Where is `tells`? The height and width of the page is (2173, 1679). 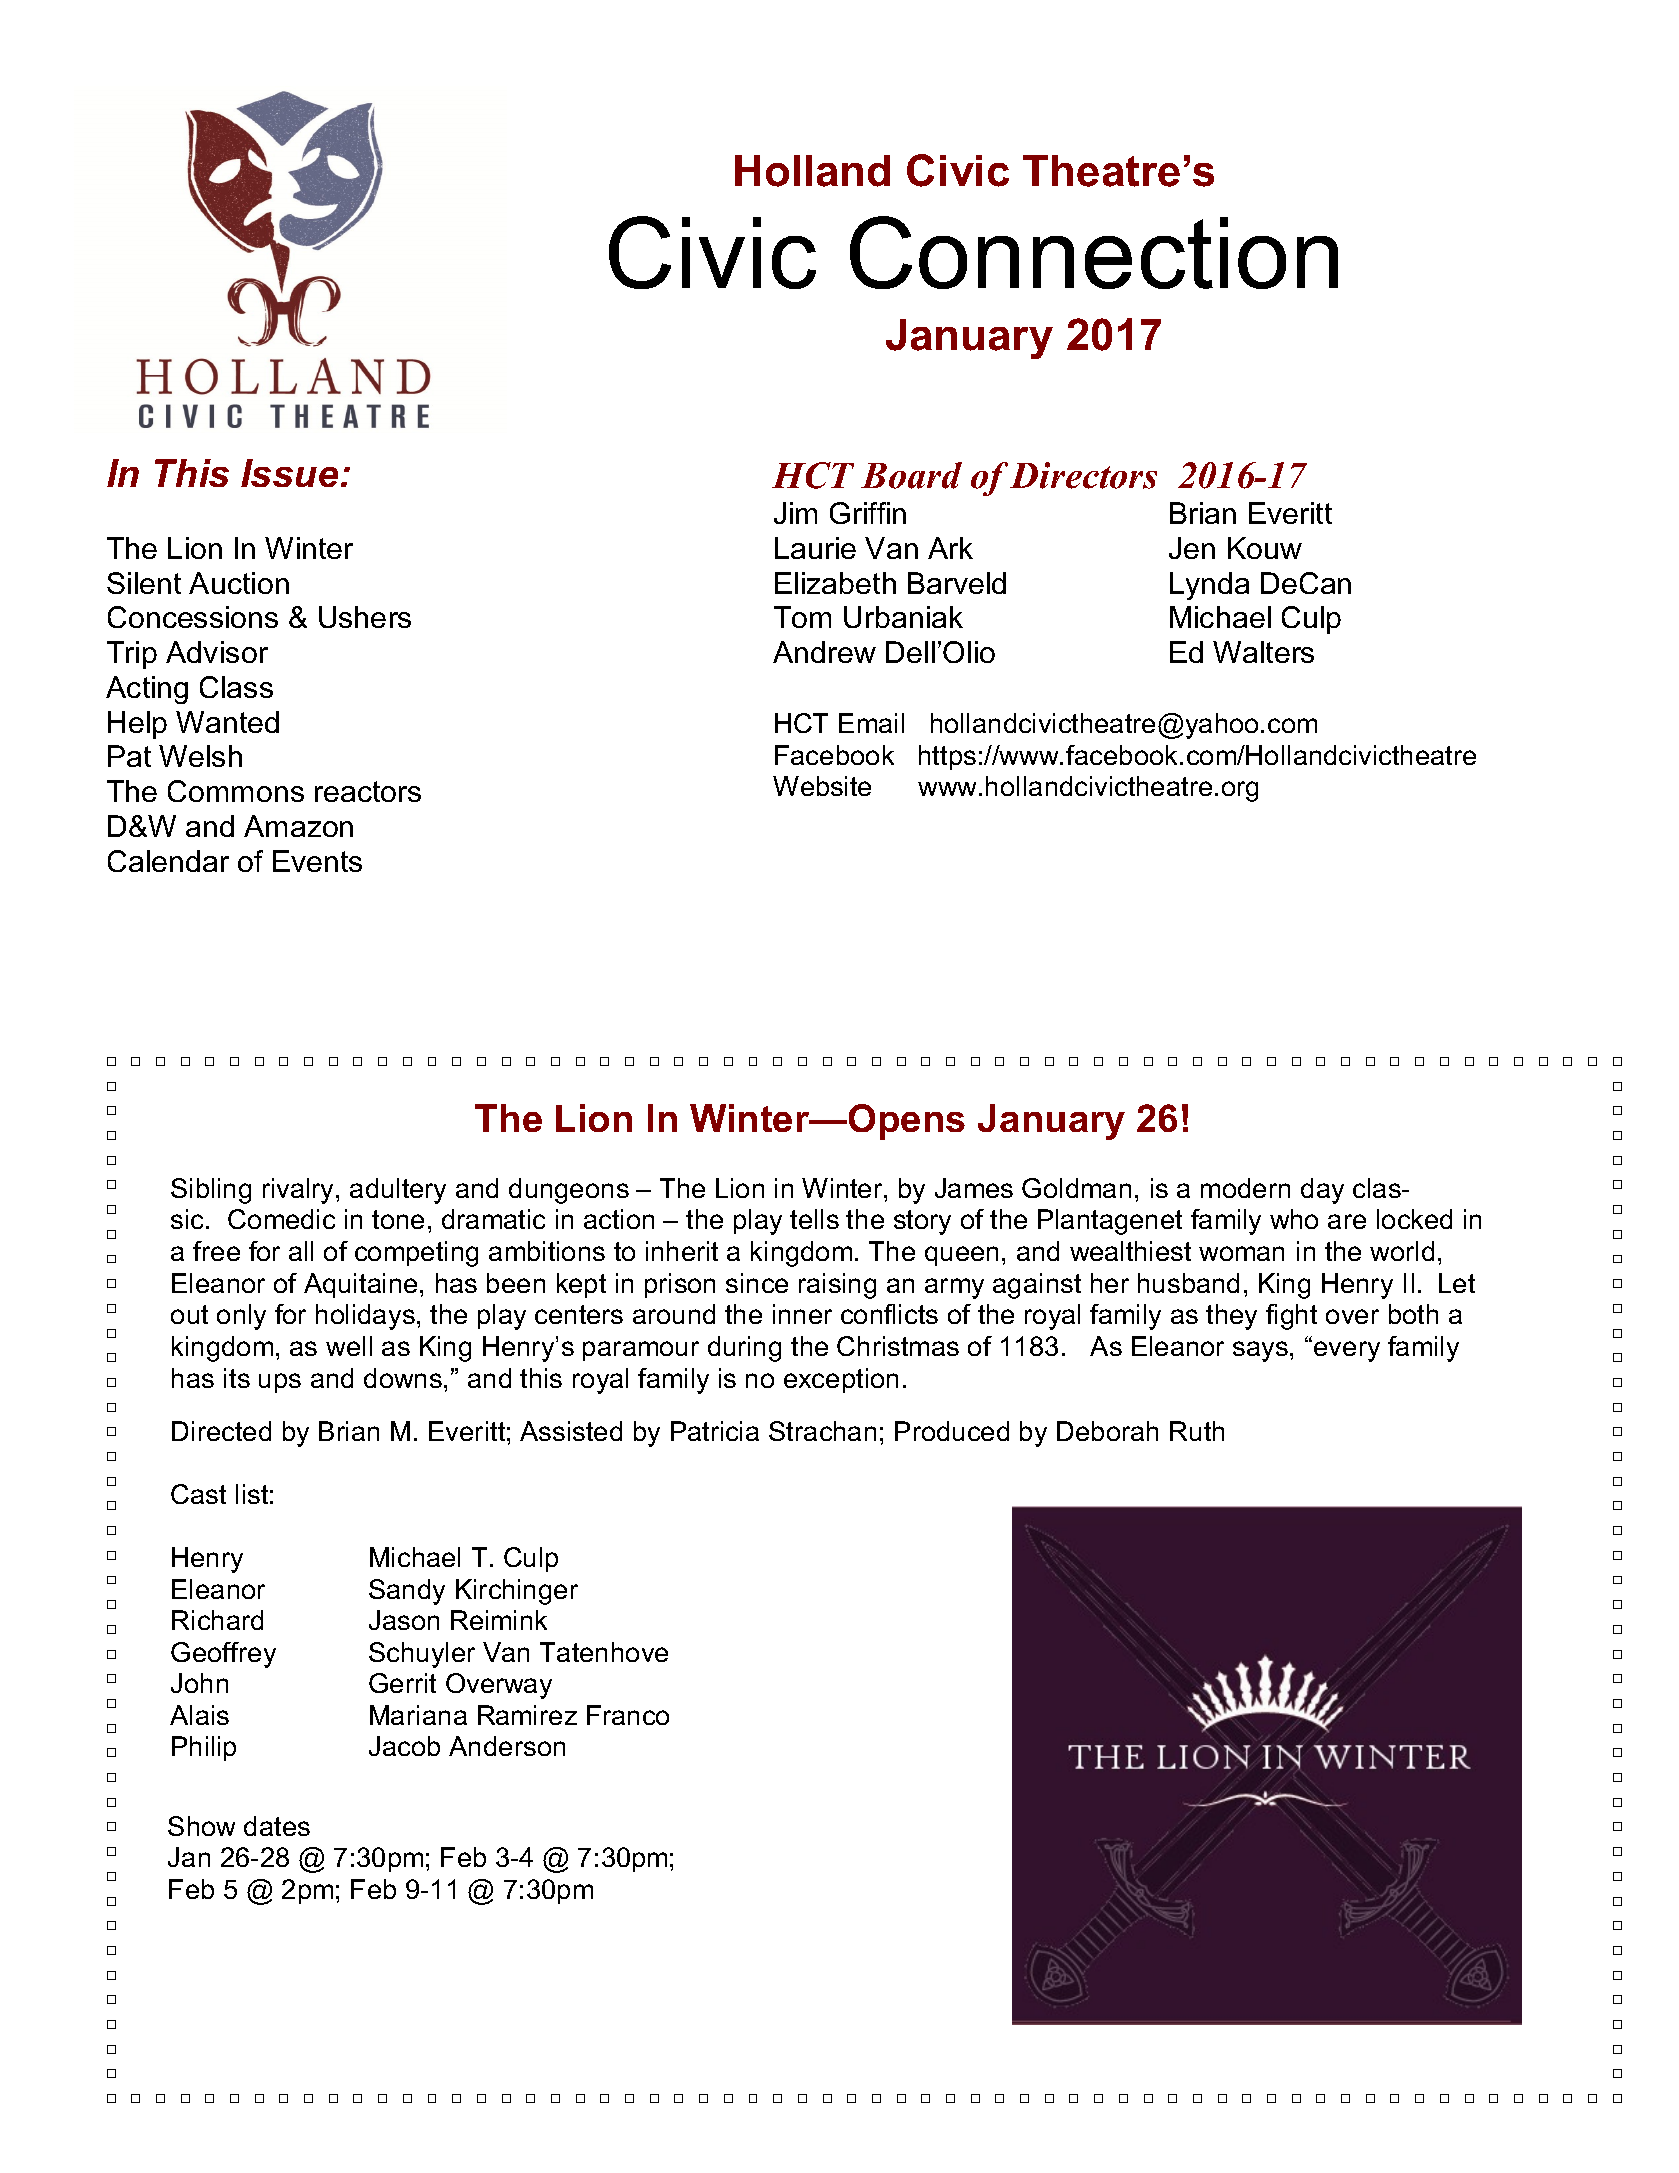 tells is located at coordinates (814, 1219).
